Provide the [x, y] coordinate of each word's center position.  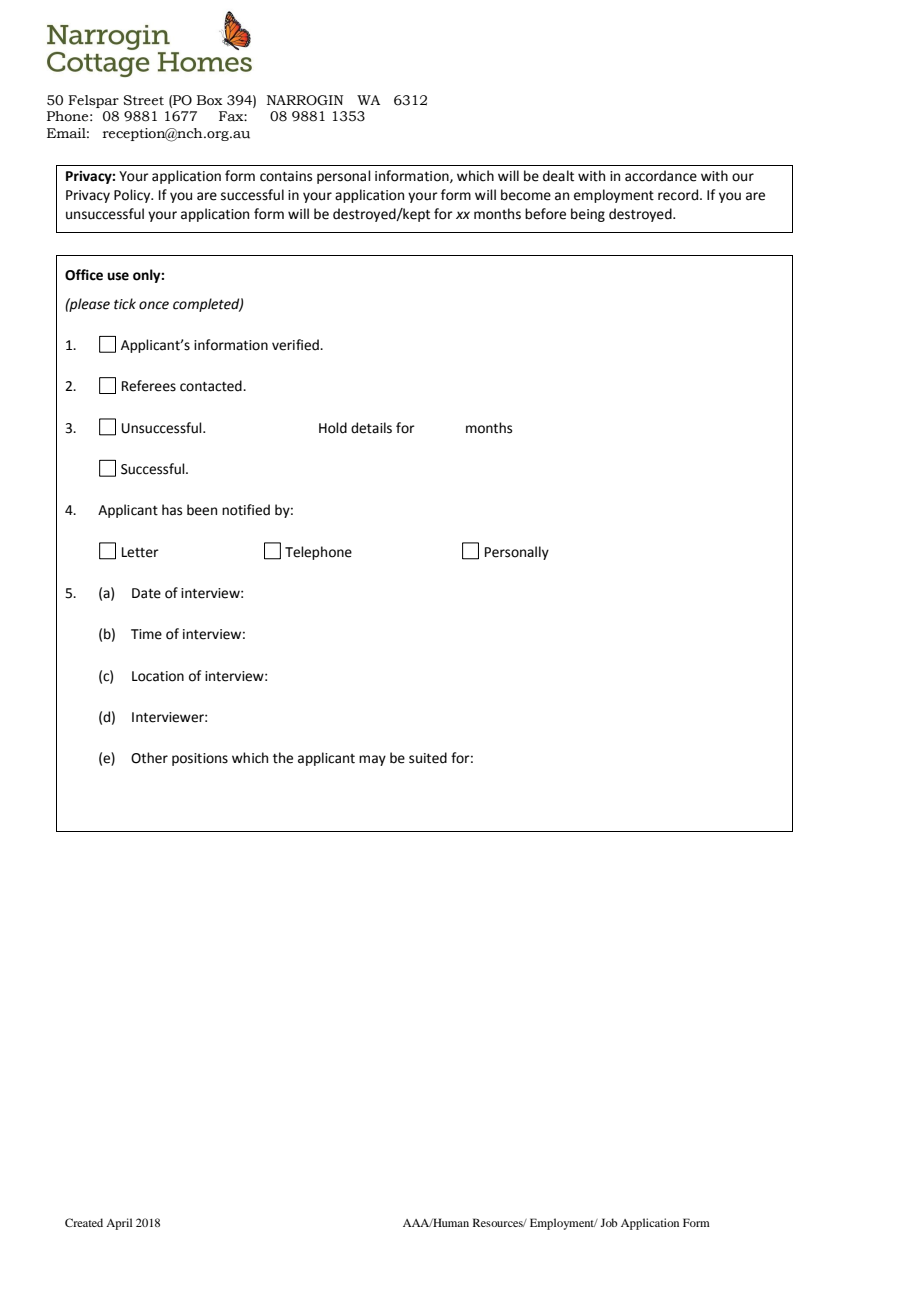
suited [428, 758]
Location [158, 676]
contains [286, 176]
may [372, 760]
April [119, 1224]
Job [609, 1222]
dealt [558, 176]
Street [143, 100]
